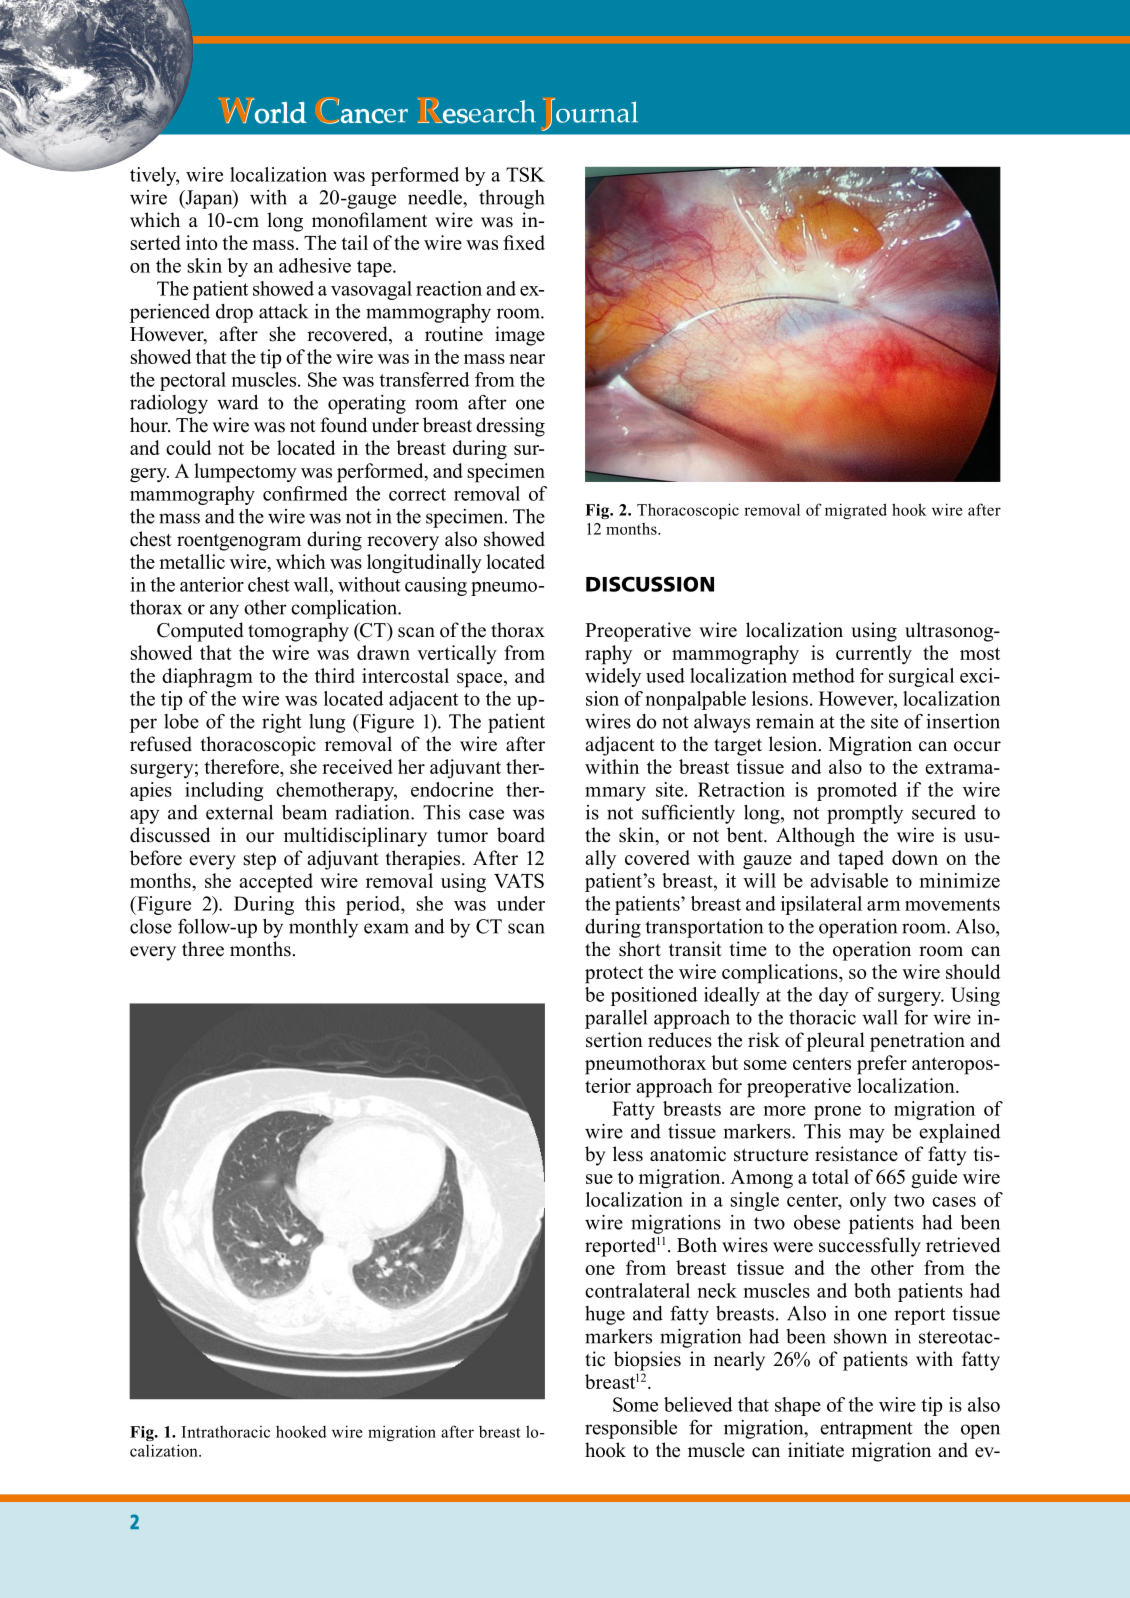  What do you see at coordinates (631, 1429) in the image?
I see `responsible` at bounding box center [631, 1429].
